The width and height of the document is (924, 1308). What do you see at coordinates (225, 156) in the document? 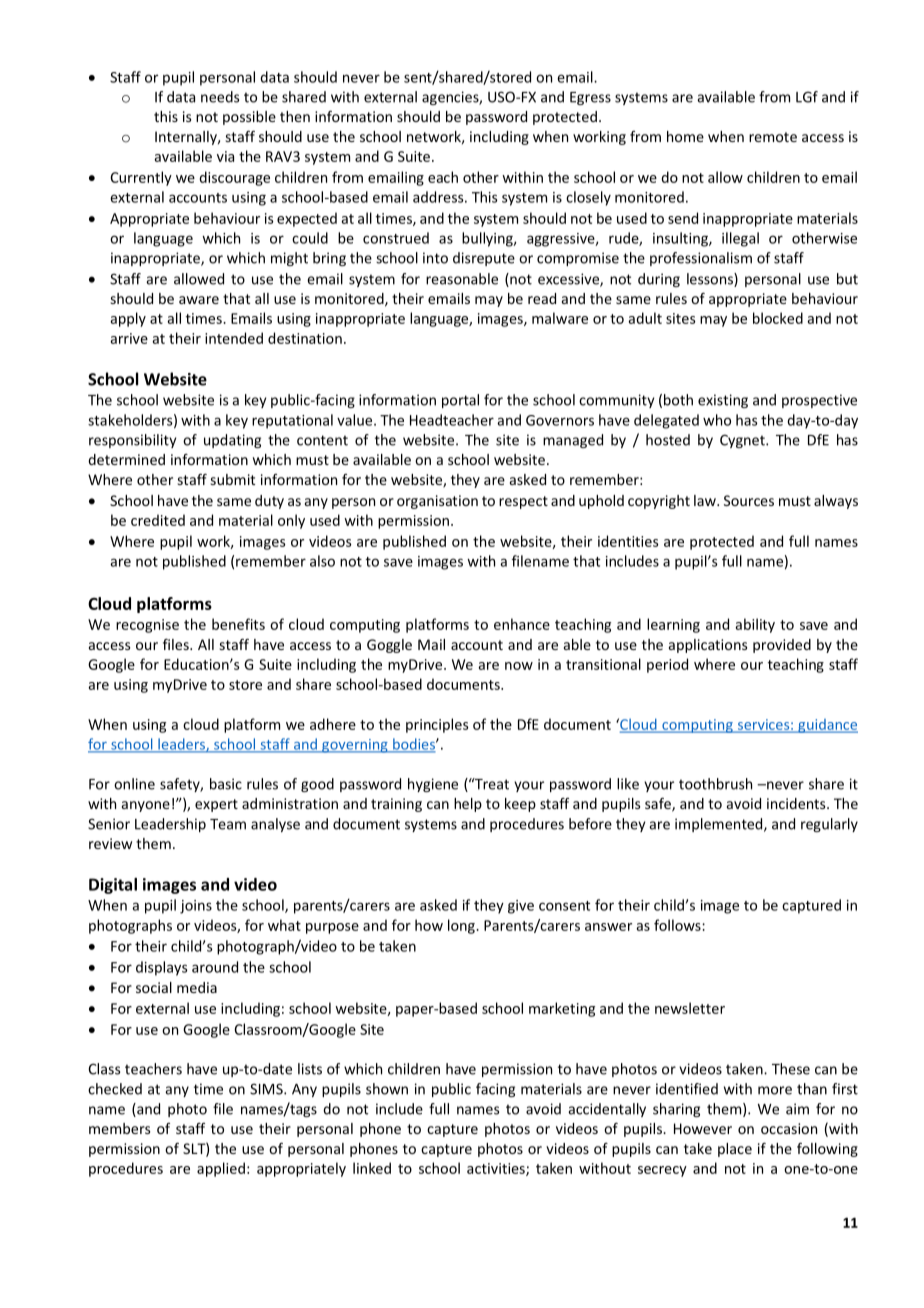
I see `via` at bounding box center [225, 156].
